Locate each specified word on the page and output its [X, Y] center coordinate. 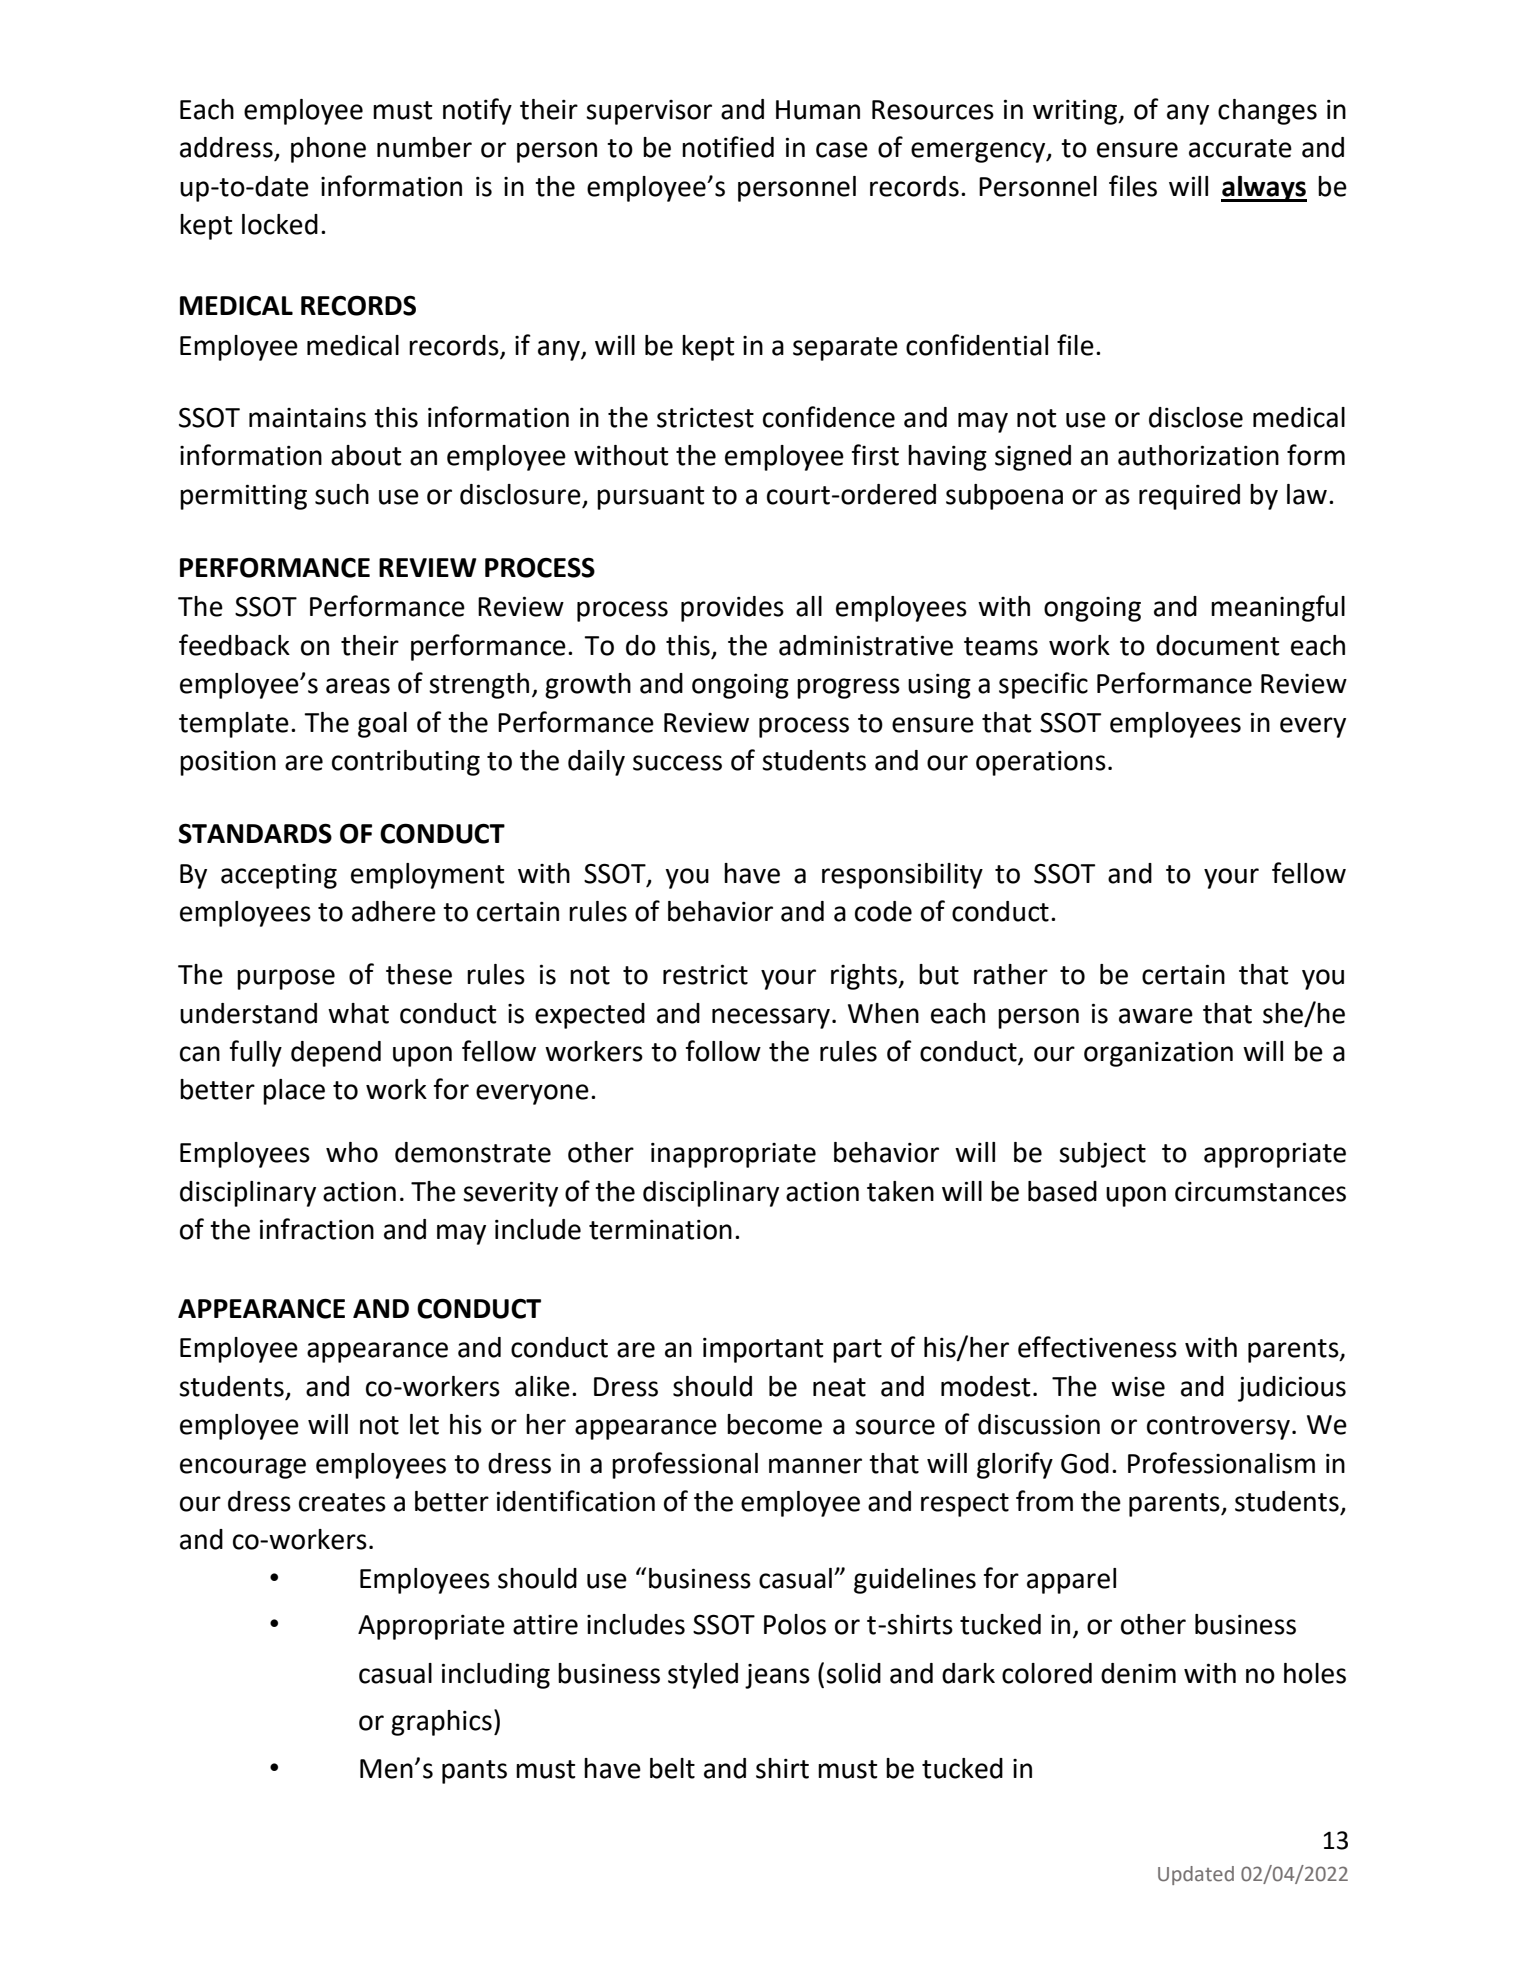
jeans [777, 1676]
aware [1156, 1016]
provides [732, 609]
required [1189, 497]
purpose [286, 979]
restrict [705, 974]
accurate [1240, 148]
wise [1138, 1387]
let [424, 1424]
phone [328, 150]
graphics [441, 1723]
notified [728, 147]
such [342, 494]
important [763, 1350]
